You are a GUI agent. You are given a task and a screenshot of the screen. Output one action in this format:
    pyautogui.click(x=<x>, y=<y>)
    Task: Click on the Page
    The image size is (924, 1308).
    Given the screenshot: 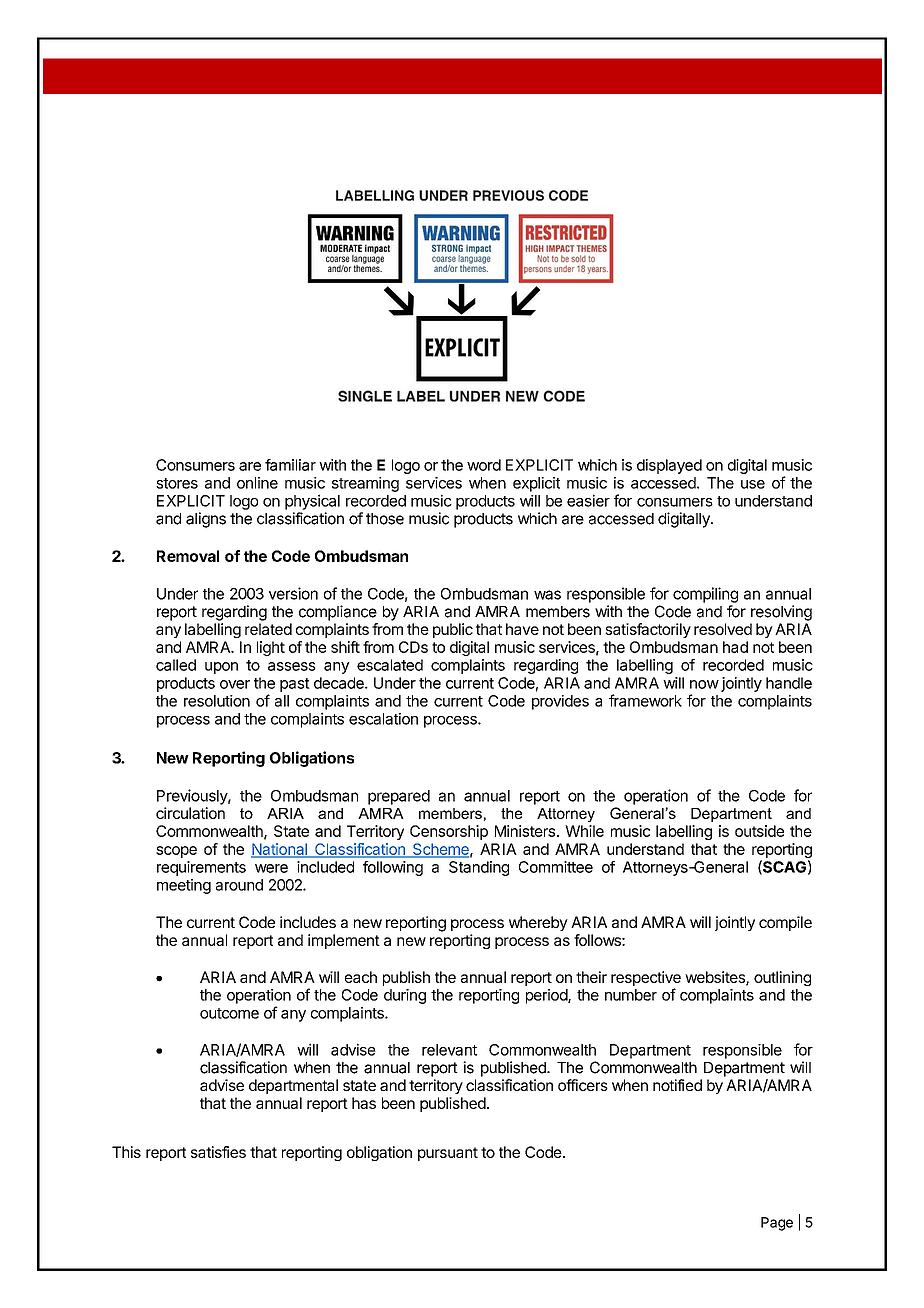 What is the action you would take?
    pyautogui.click(x=777, y=1224)
